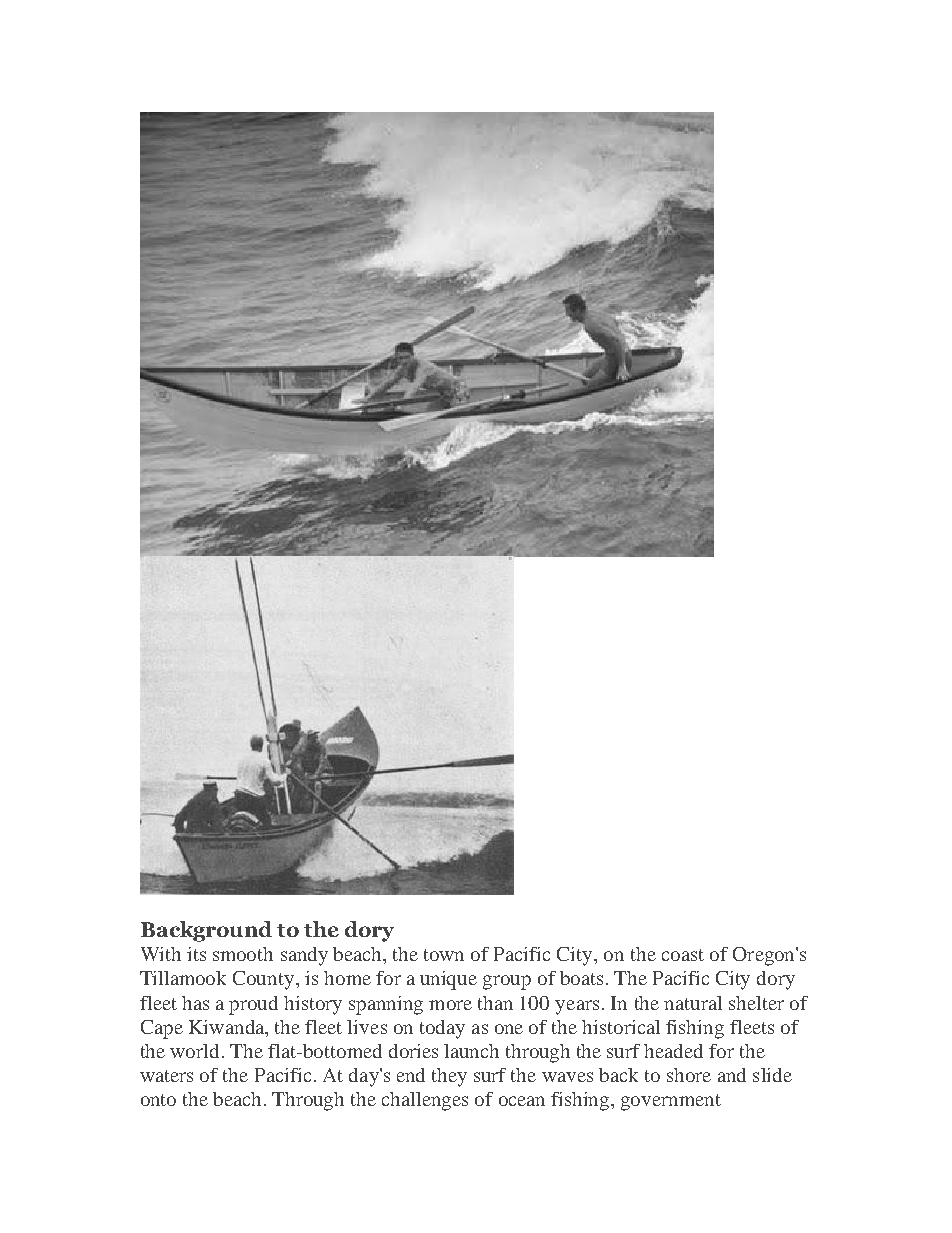 The height and width of the page is (1233, 952). I want to click on has, so click(195, 1003).
